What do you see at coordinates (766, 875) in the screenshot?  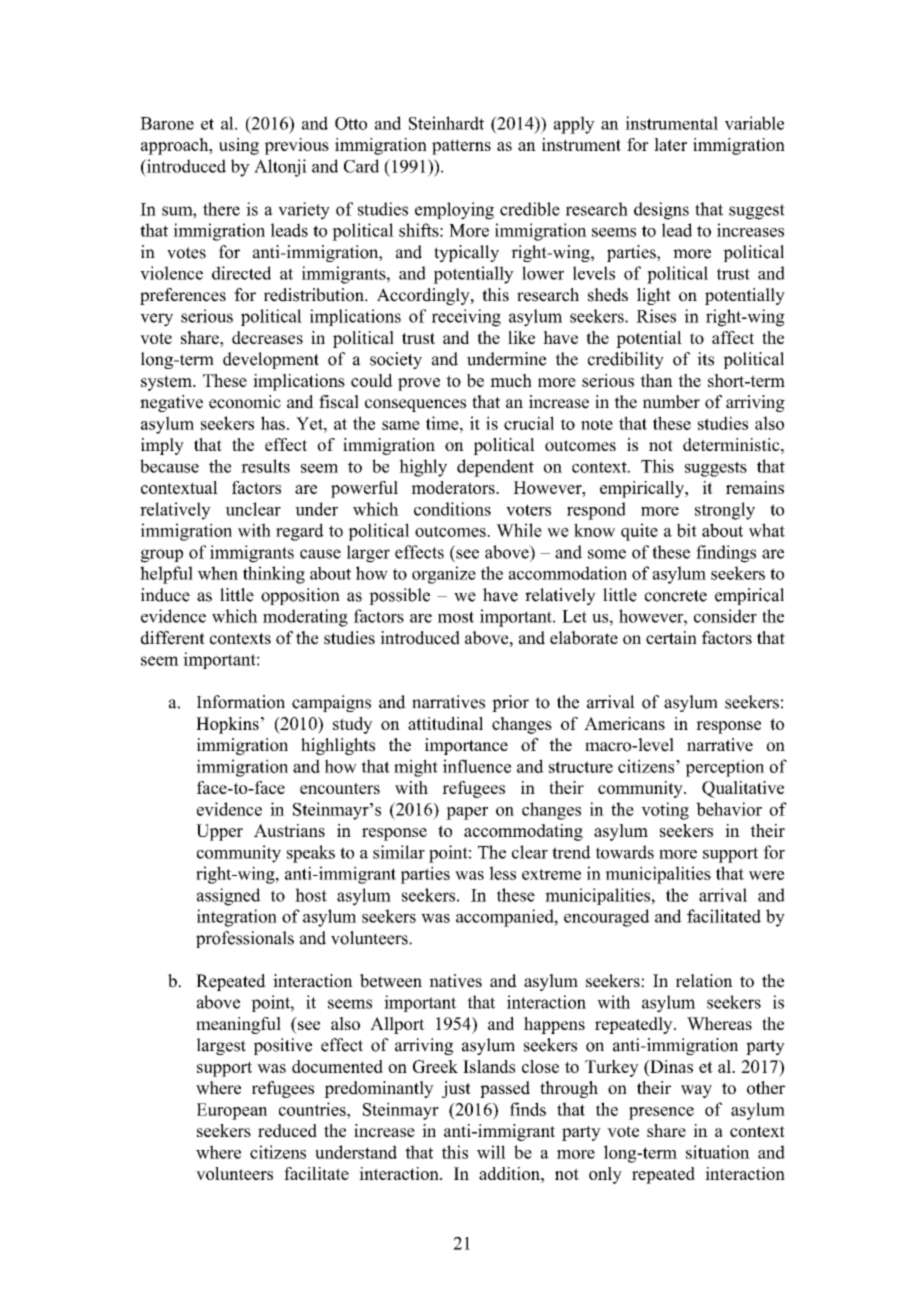 I see `were` at bounding box center [766, 875].
